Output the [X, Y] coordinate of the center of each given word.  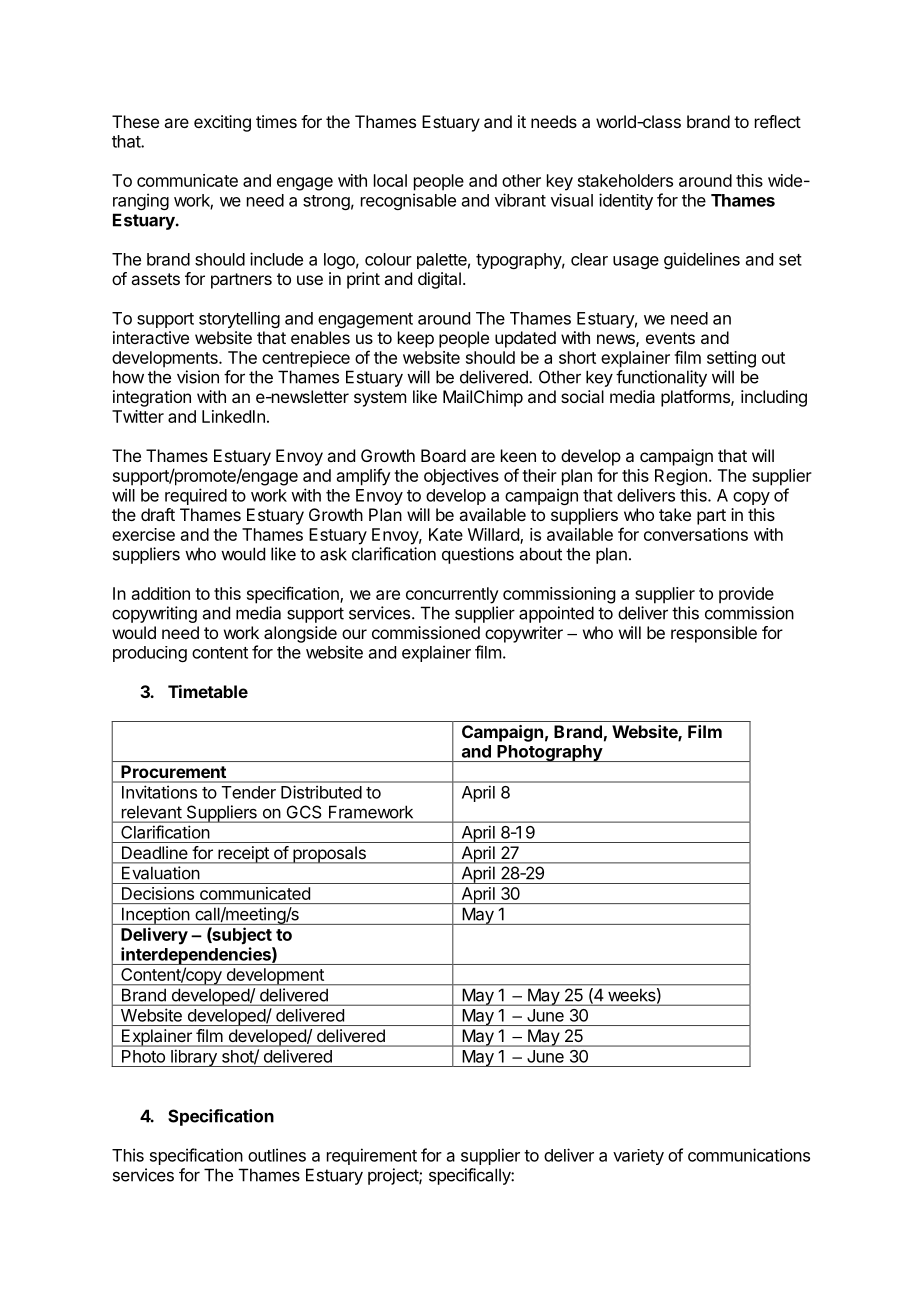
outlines [277, 1155]
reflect [778, 121]
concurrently [452, 595]
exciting [222, 123]
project [394, 1176]
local [390, 180]
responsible [714, 634]
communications [749, 1155]
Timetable [208, 691]
